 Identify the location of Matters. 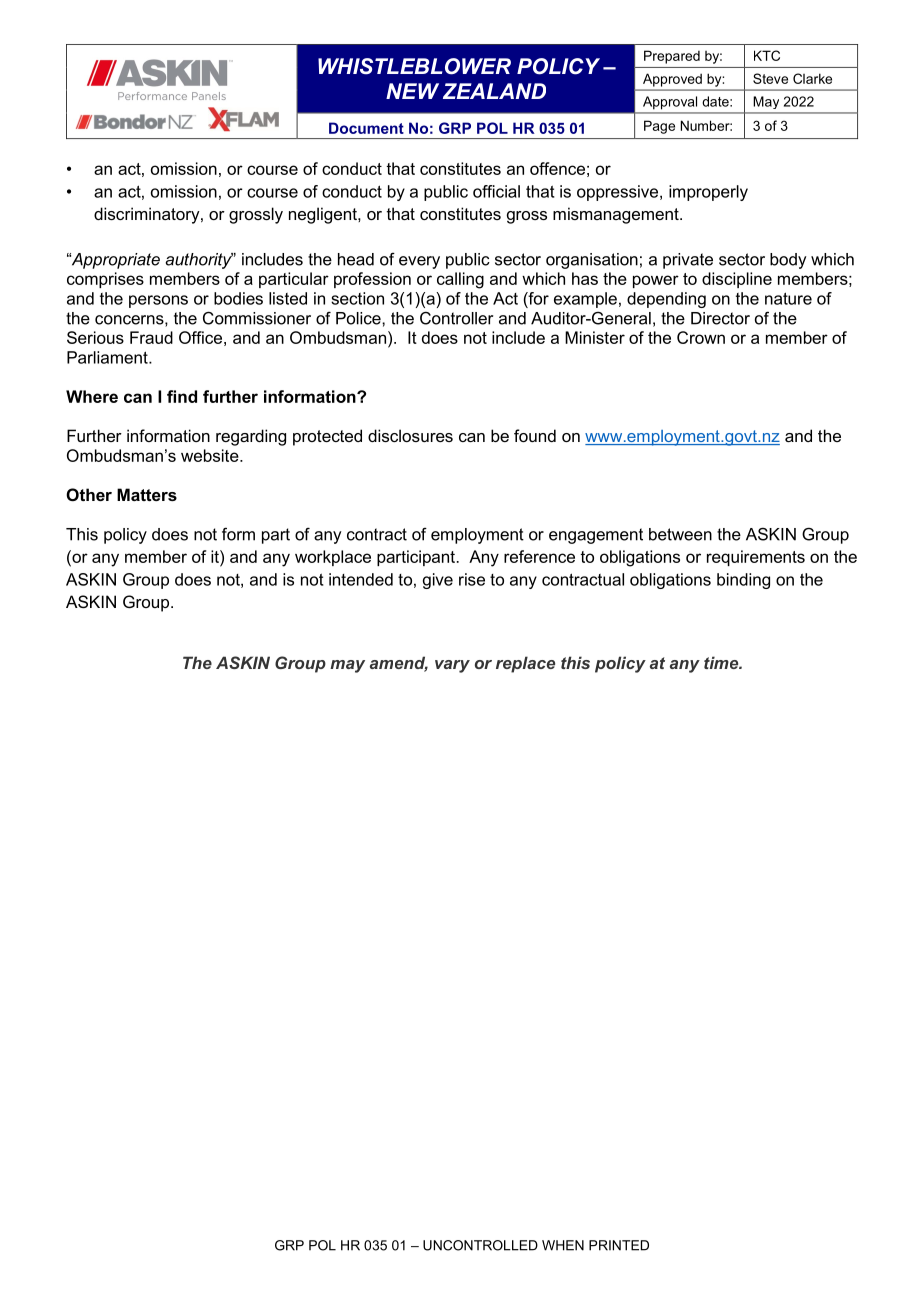
(147, 494).
